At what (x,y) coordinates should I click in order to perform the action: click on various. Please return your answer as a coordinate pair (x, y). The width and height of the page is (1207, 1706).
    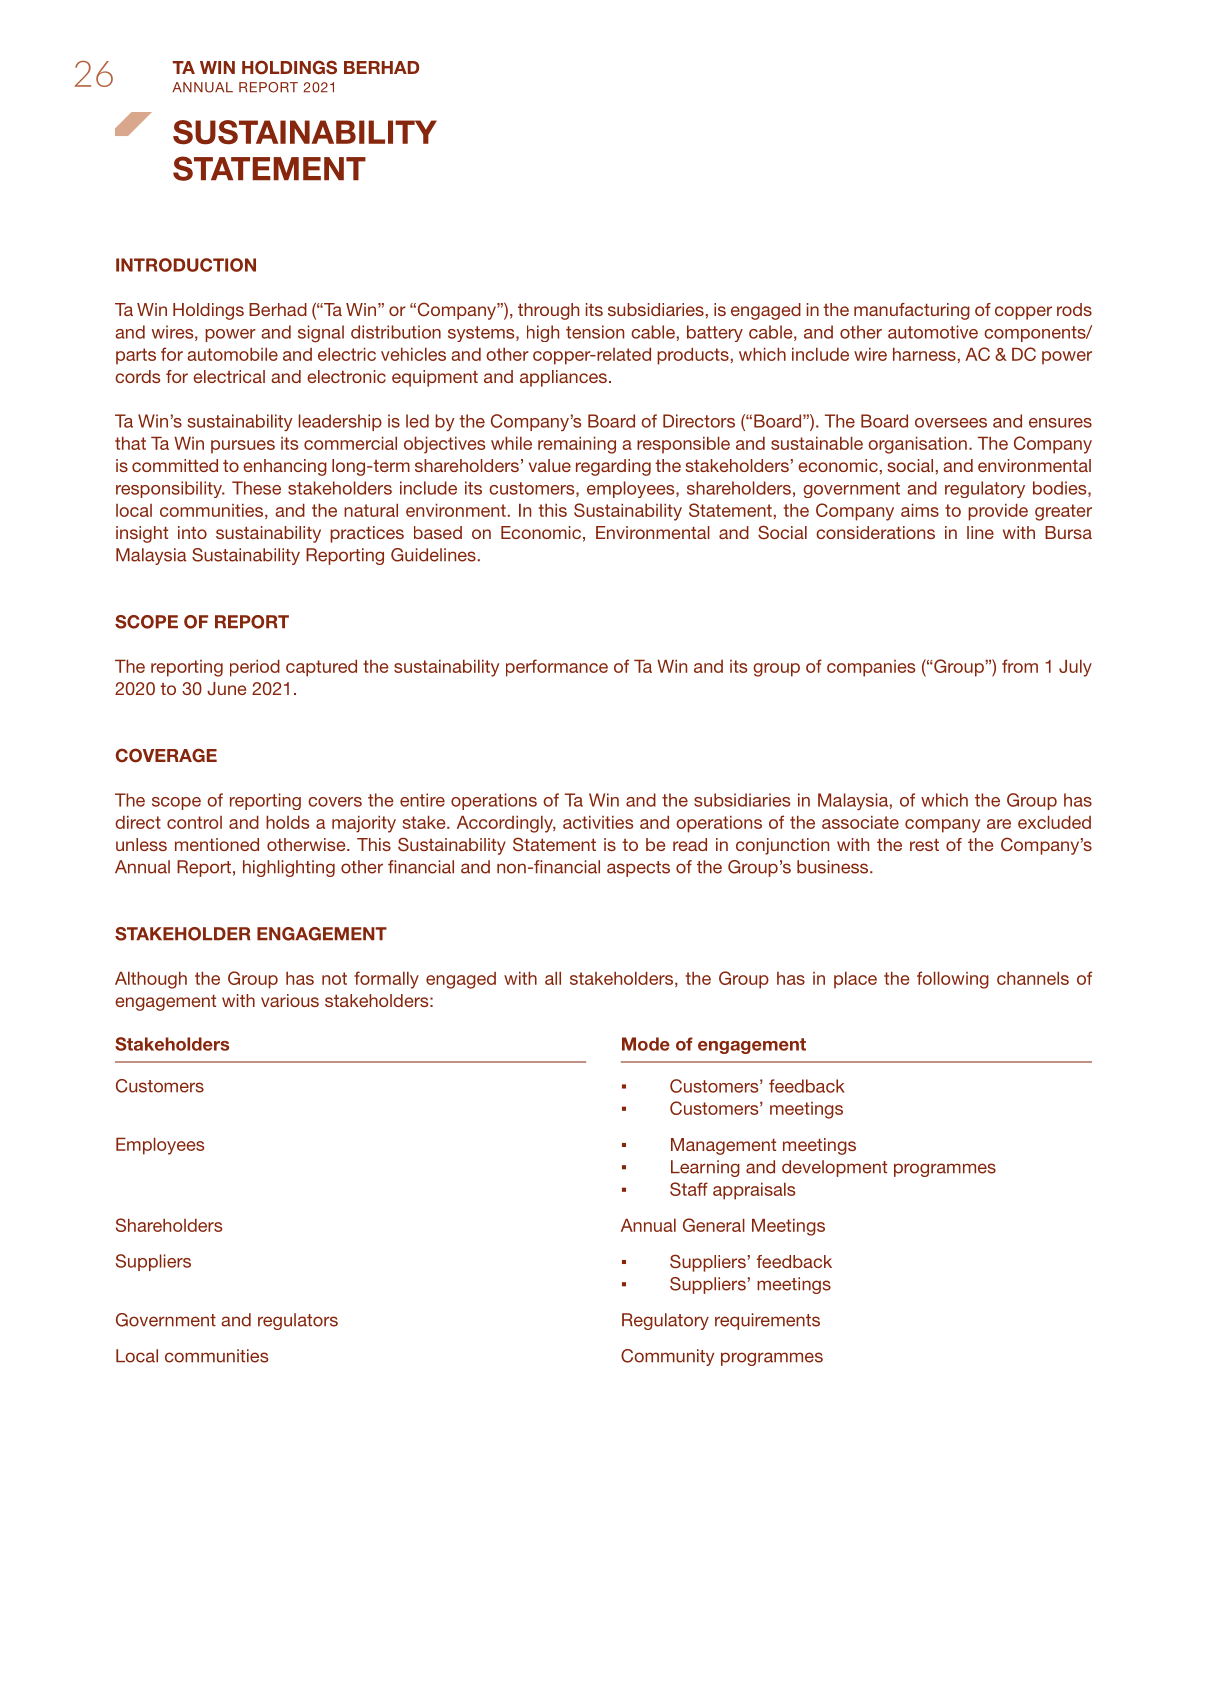
    Looking at the image, I should click on (290, 1000).
